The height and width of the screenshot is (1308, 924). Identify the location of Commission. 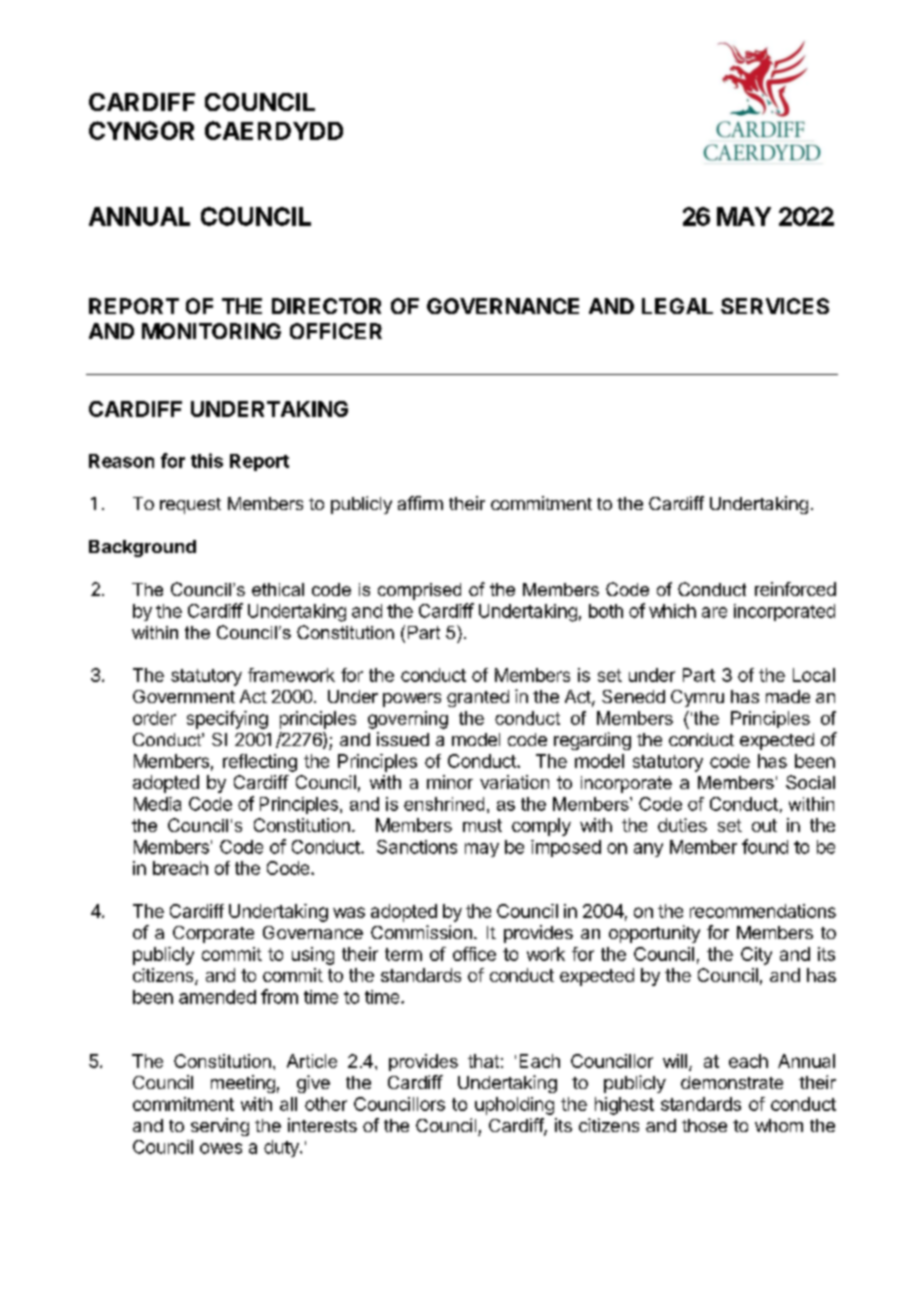
(421, 932).
